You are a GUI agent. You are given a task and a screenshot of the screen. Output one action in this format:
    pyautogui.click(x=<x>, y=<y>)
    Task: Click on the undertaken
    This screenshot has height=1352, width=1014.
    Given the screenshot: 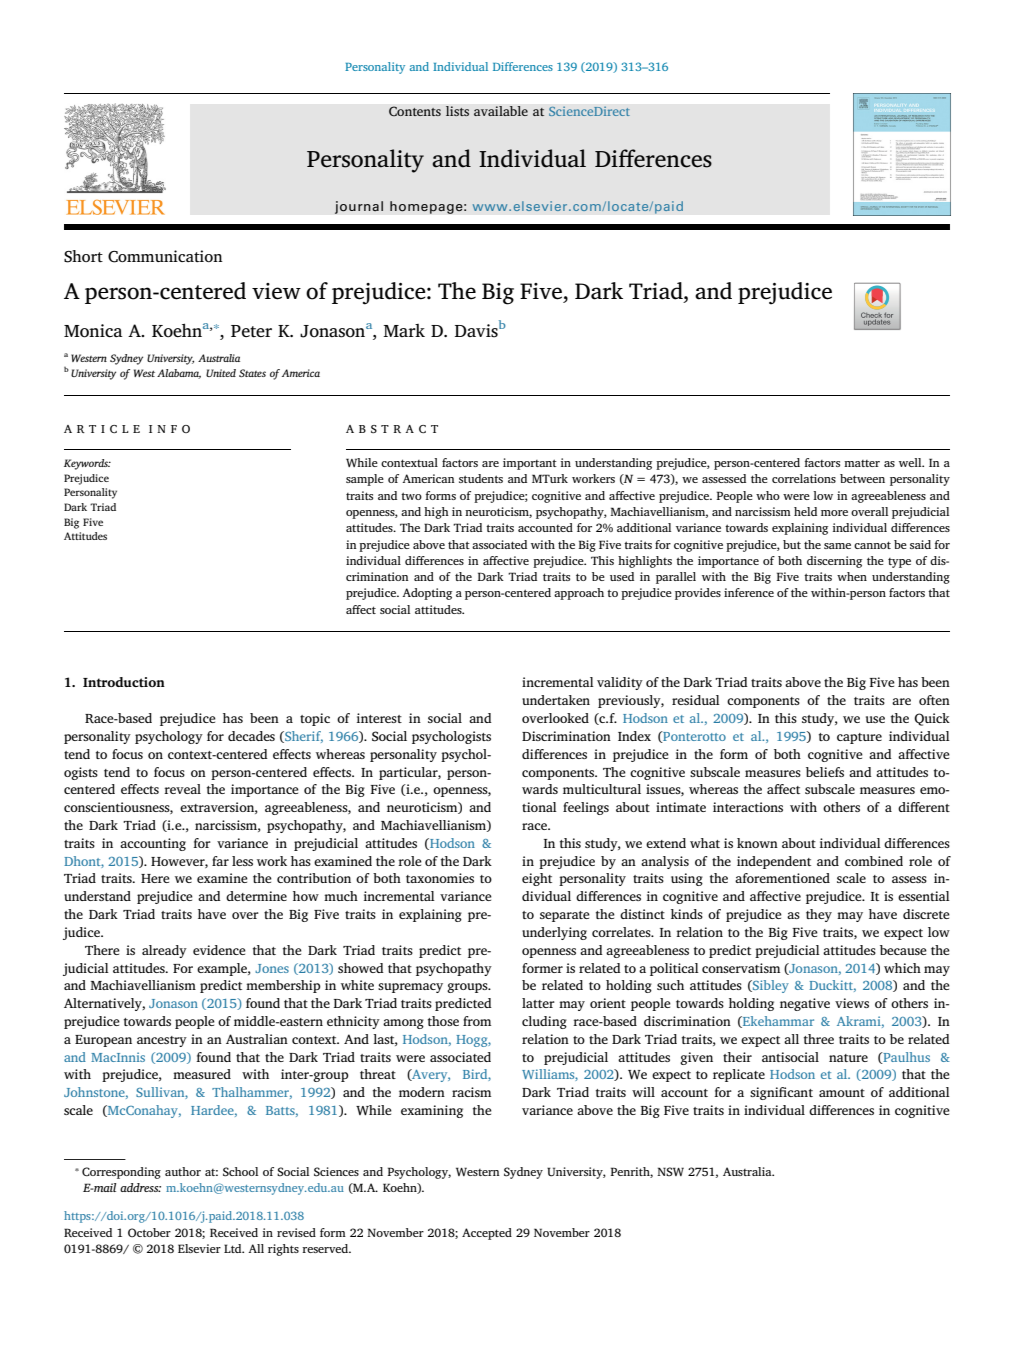 What is the action you would take?
    pyautogui.click(x=556, y=700)
